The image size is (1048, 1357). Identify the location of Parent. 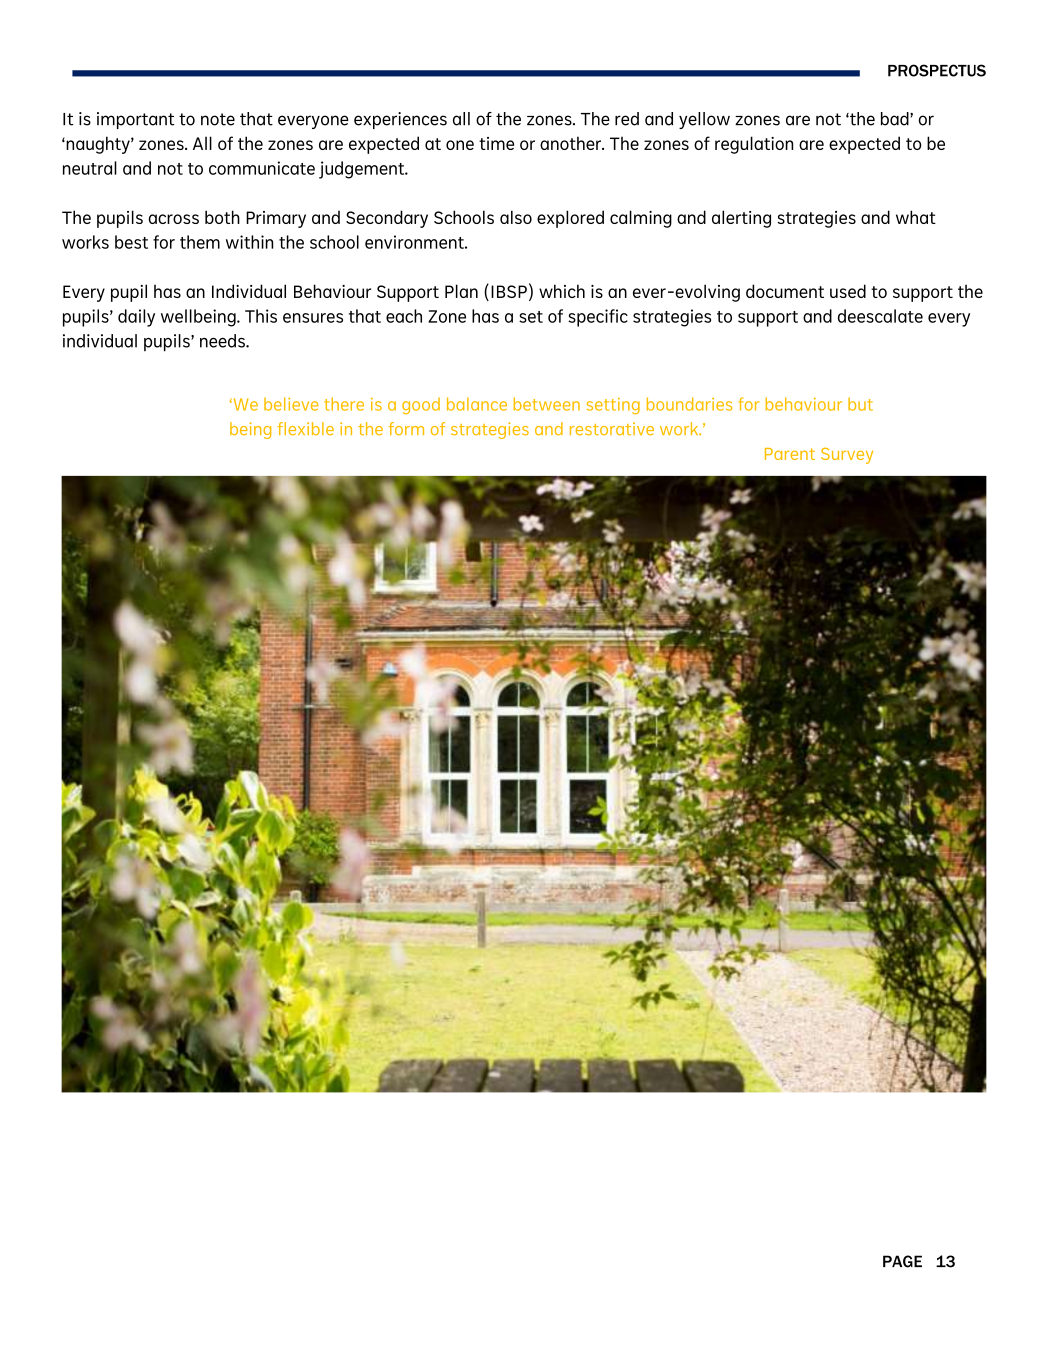
(790, 454).
